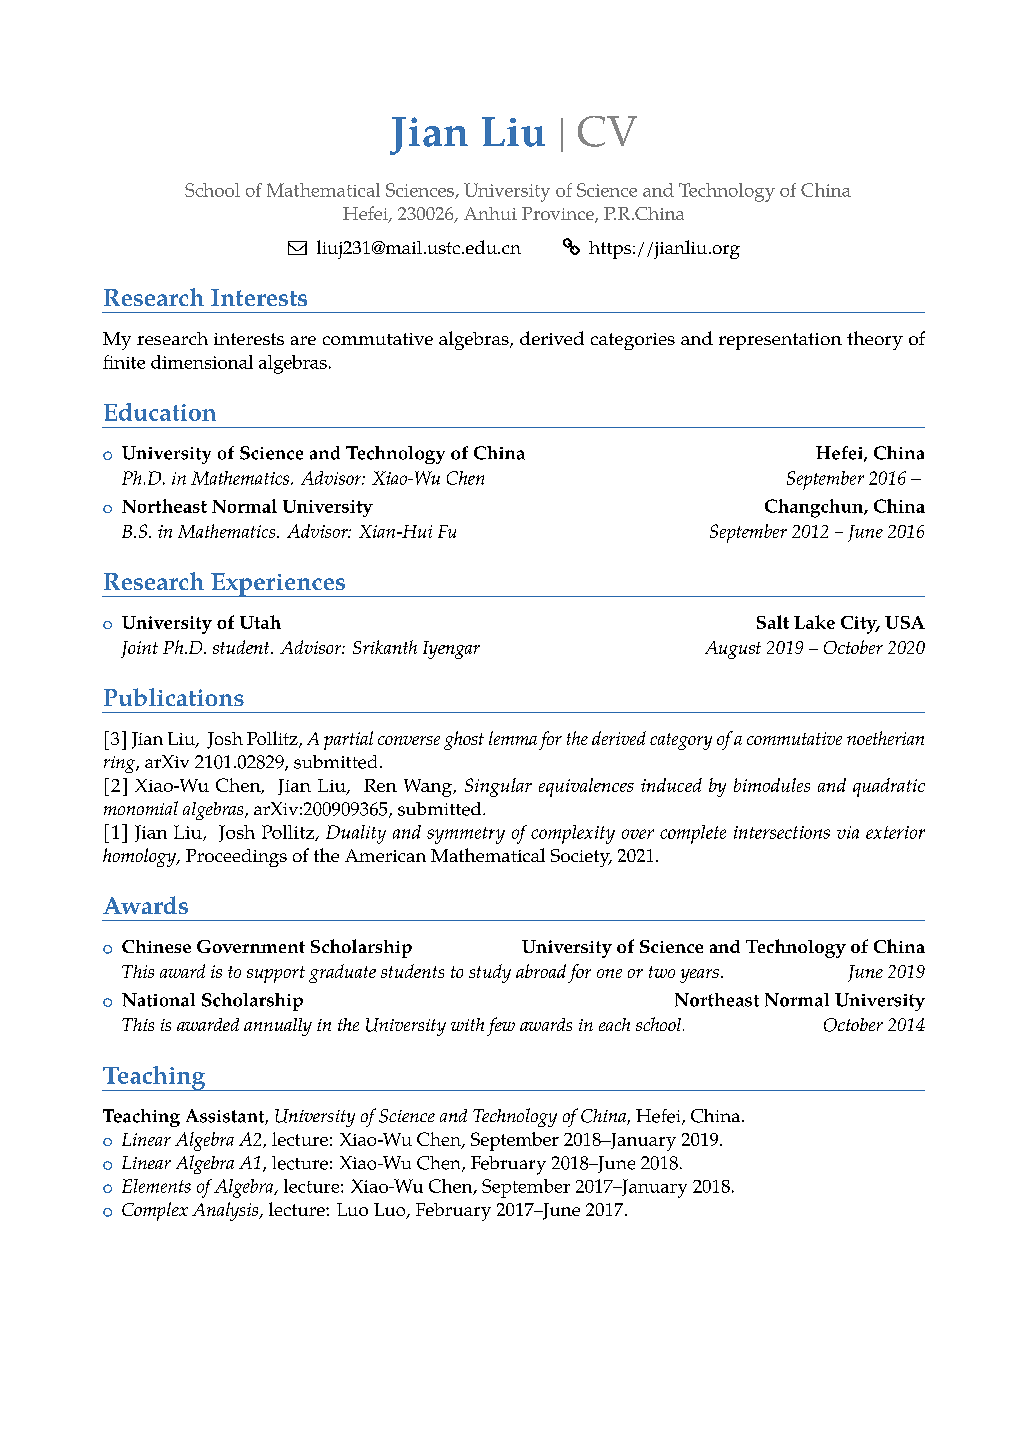  I want to click on Lake, so click(814, 622).
